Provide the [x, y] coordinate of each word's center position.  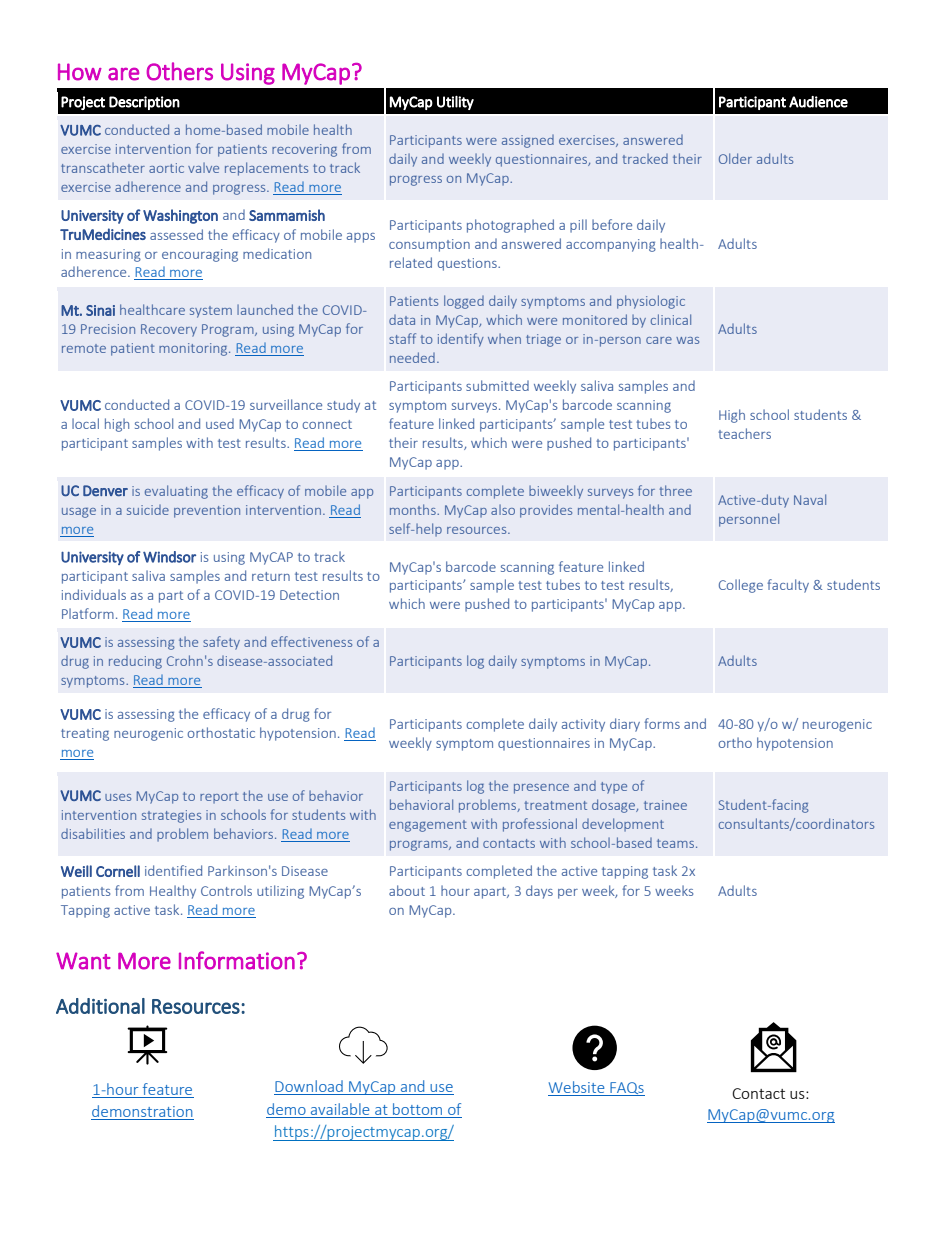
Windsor [169, 557]
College [741, 586]
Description [144, 103]
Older [735, 158]
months [414, 509]
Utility [455, 103]
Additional [100, 1006]
